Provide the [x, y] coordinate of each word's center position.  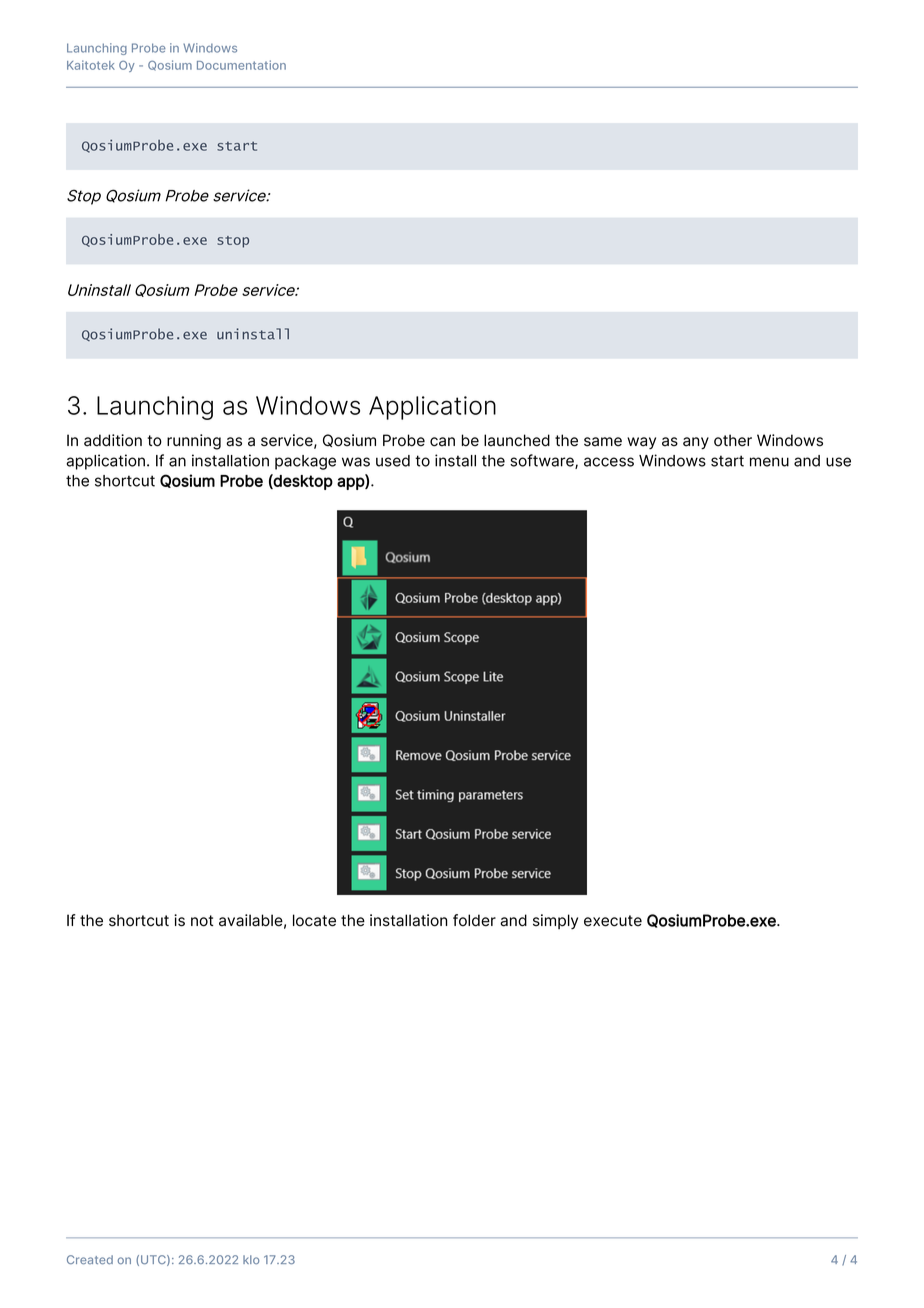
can [442, 442]
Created [90, 1259]
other [733, 440]
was [356, 462]
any [696, 443]
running [194, 442]
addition [113, 440]
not [202, 921]
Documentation [241, 65]
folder [474, 920]
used [393, 461]
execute [613, 921]
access [609, 462]
